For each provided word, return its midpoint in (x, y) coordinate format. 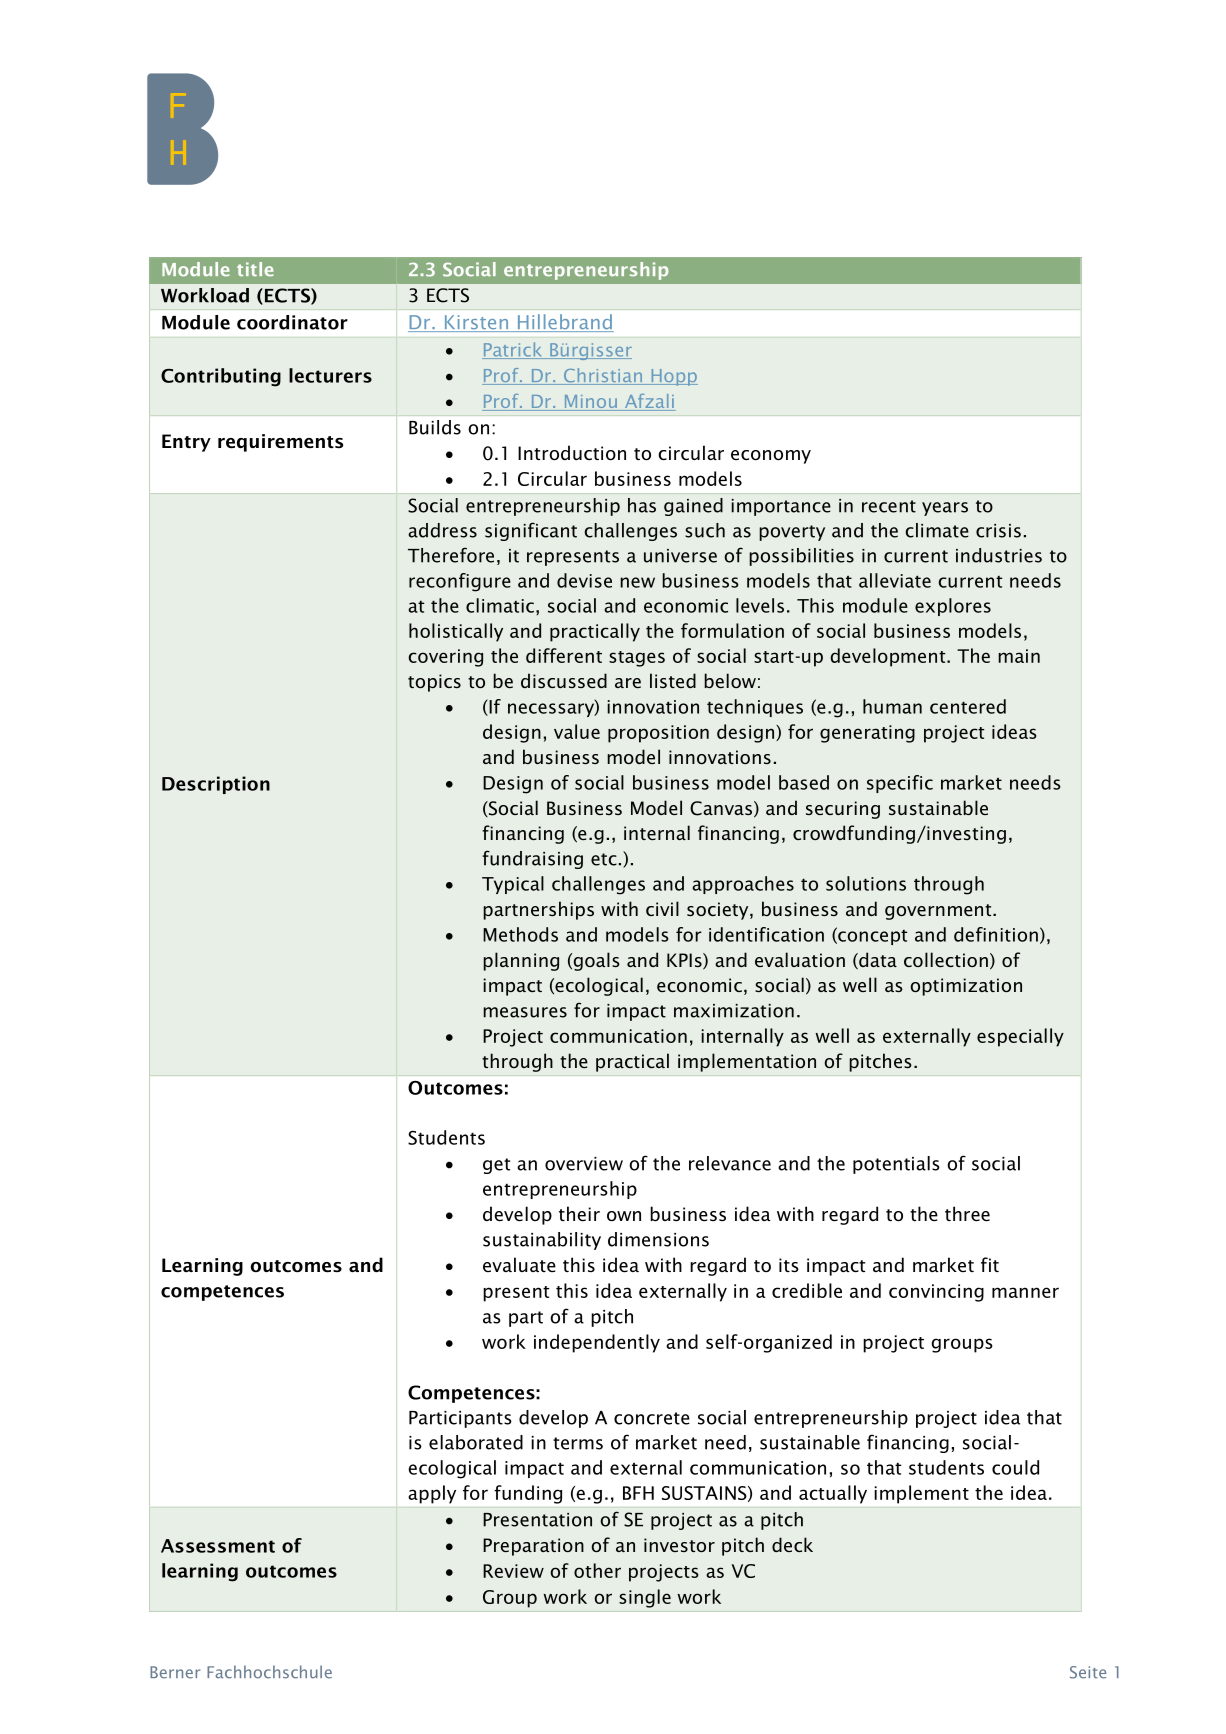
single (645, 1598)
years (945, 509)
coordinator (292, 322)
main (1019, 656)
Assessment (218, 1546)
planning (521, 961)
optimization (966, 987)
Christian (602, 376)
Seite (1088, 1672)
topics (434, 683)
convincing (936, 1293)
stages (637, 659)
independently (597, 1343)
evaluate (519, 1264)
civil (662, 908)
